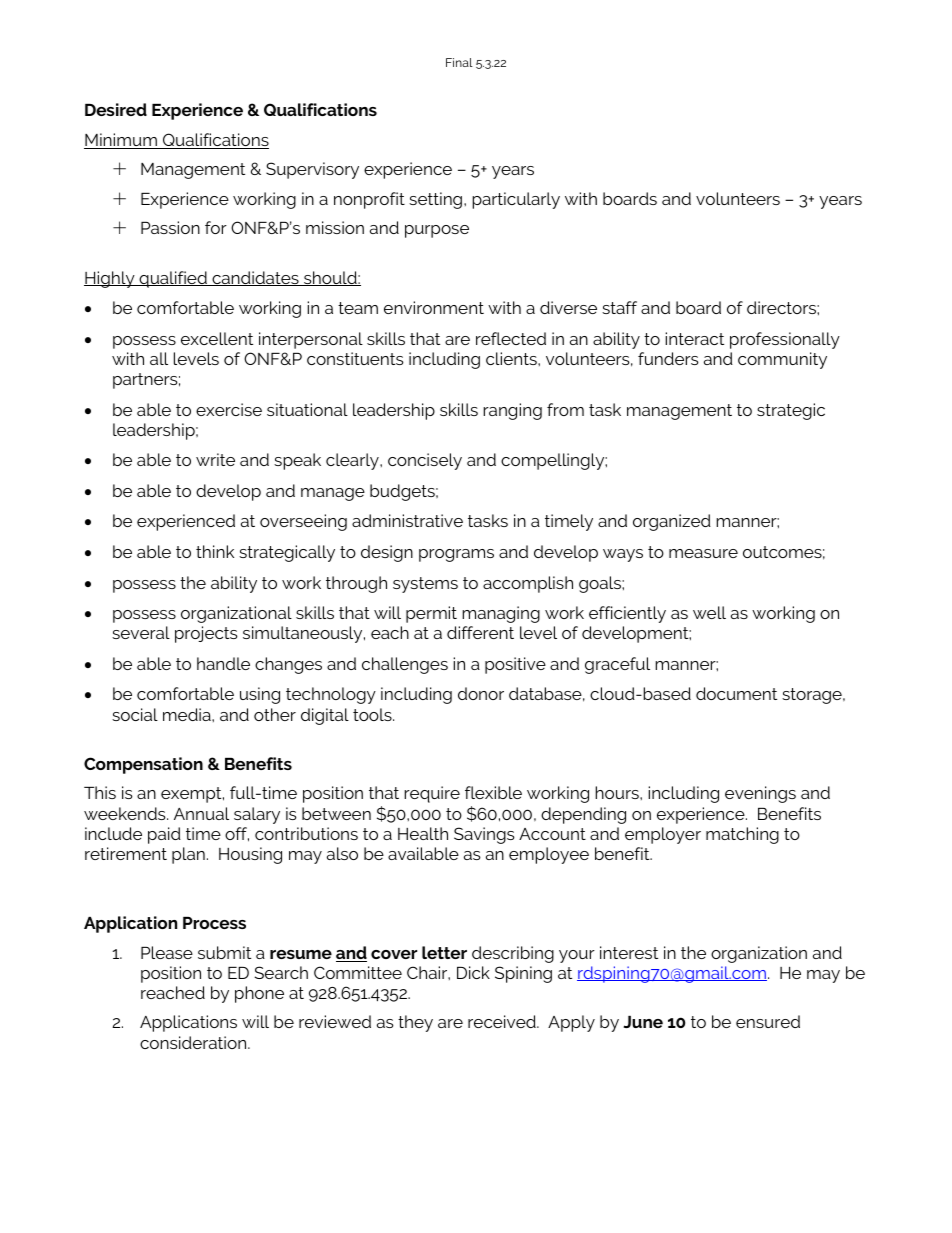 The image size is (952, 1233). I want to click on particularly, so click(516, 200).
